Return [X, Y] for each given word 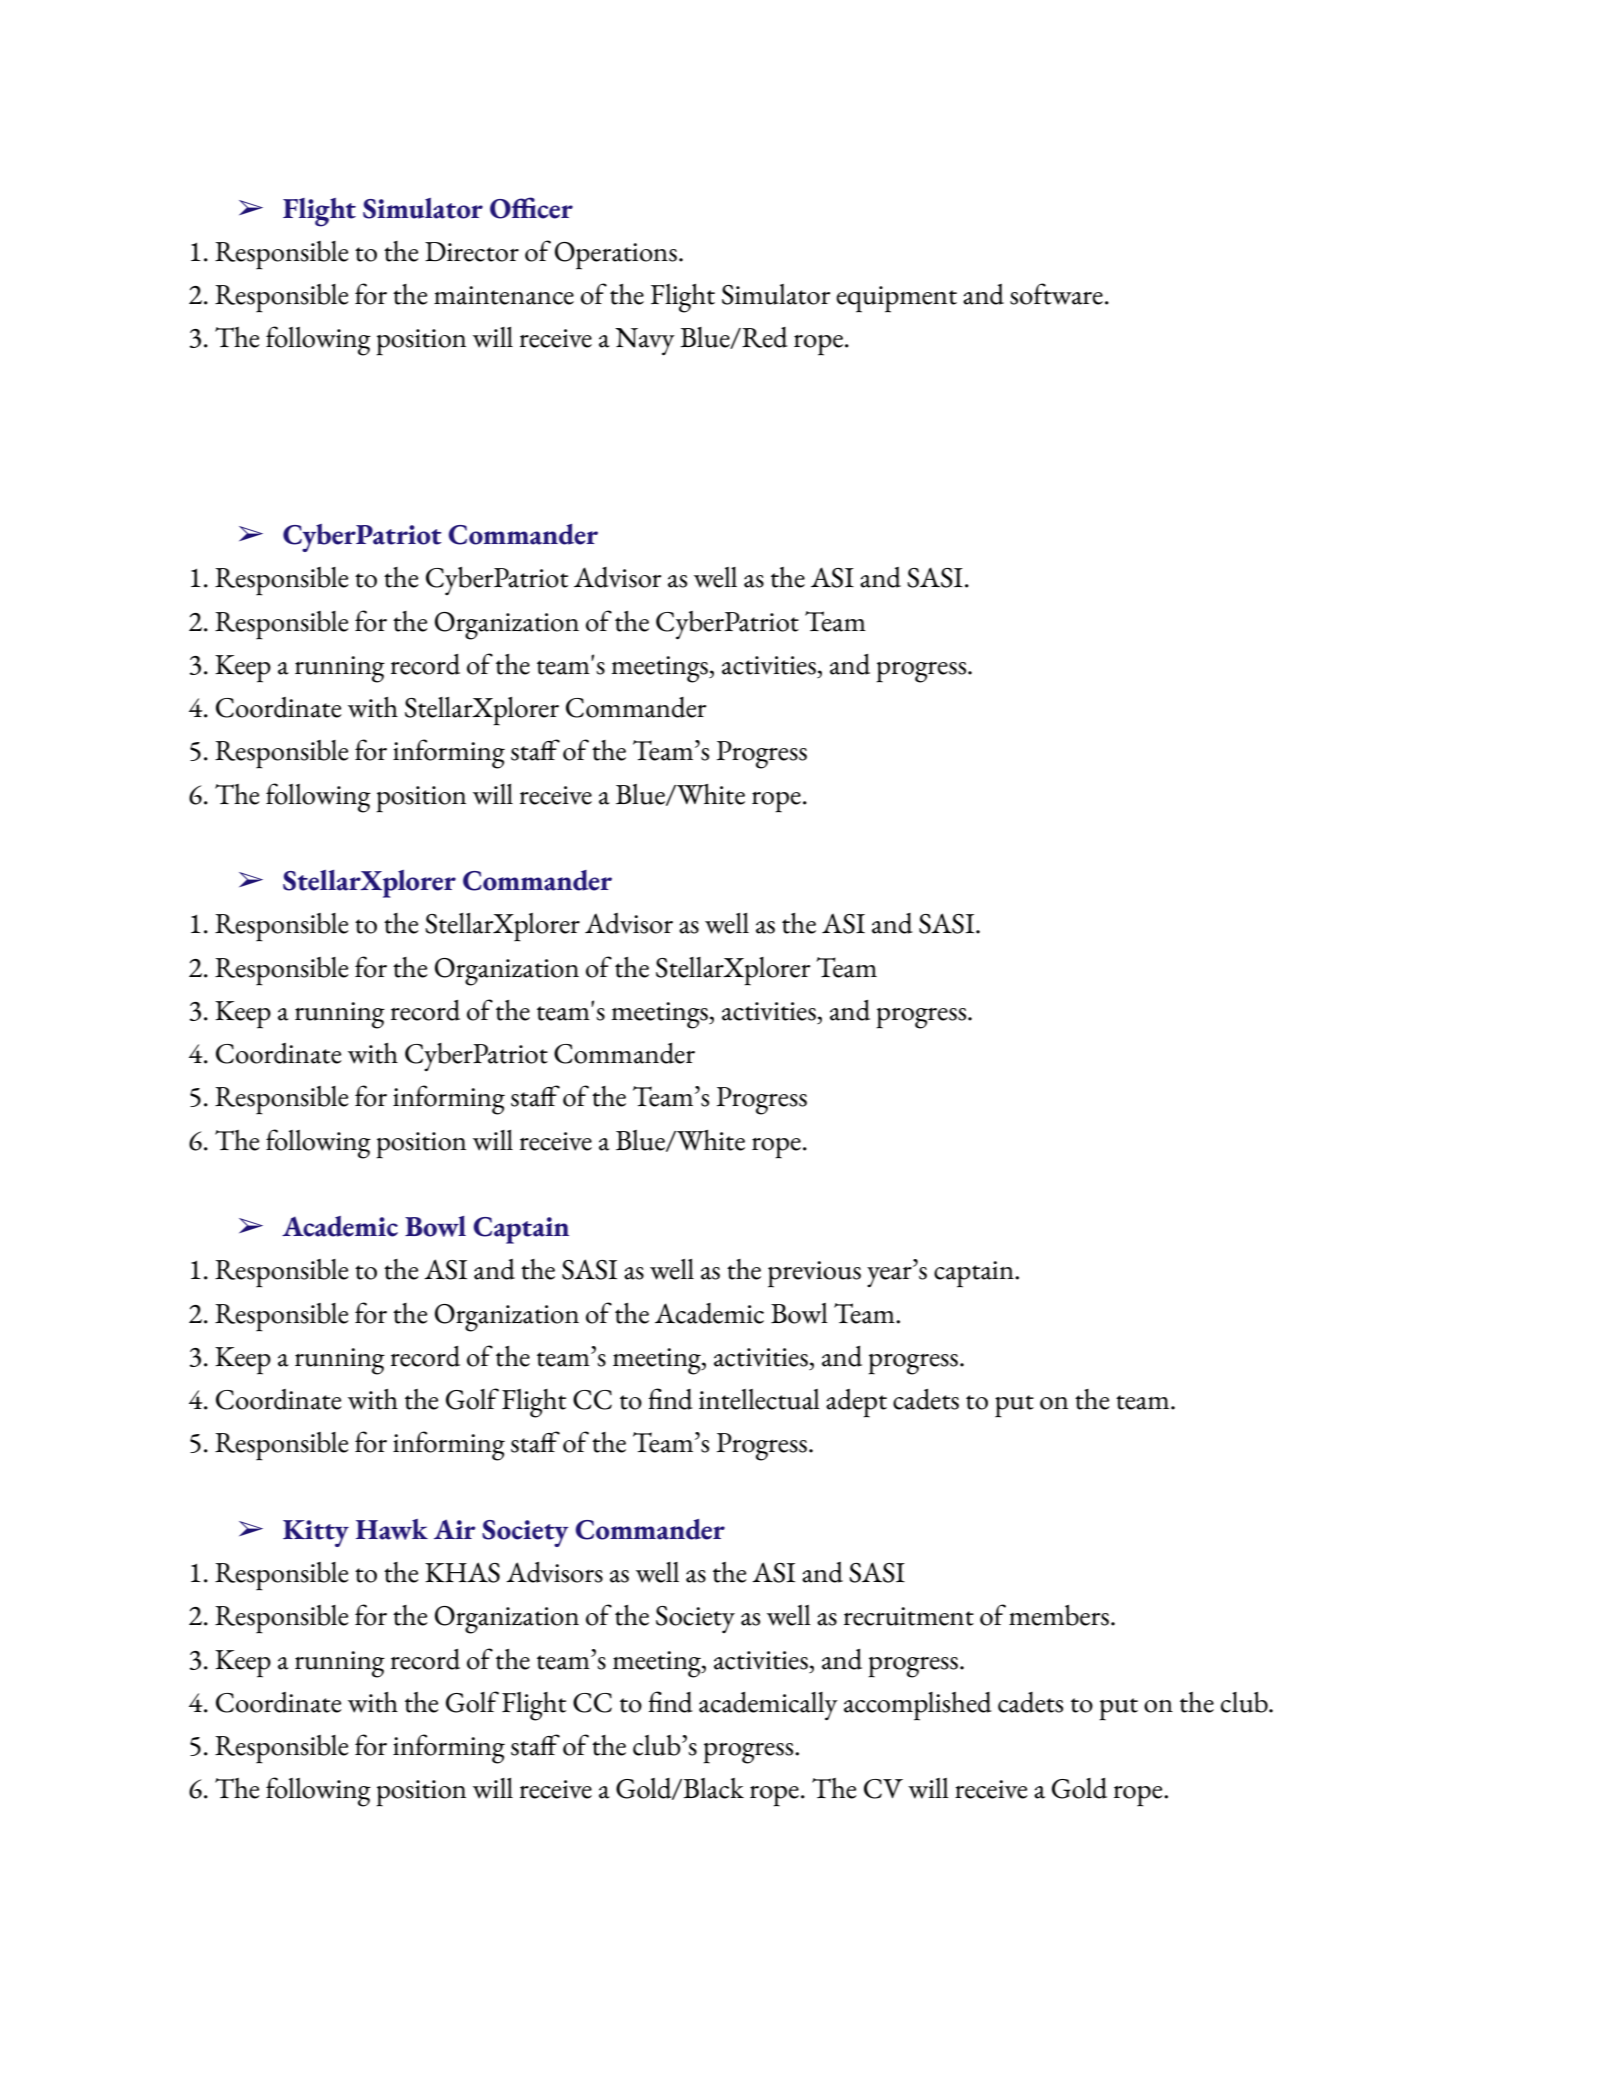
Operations [616, 256]
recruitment [909, 1616]
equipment [896, 299]
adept [856, 1403]
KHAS [462, 1572]
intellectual [759, 1399]
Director [472, 252]
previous [814, 1274]
